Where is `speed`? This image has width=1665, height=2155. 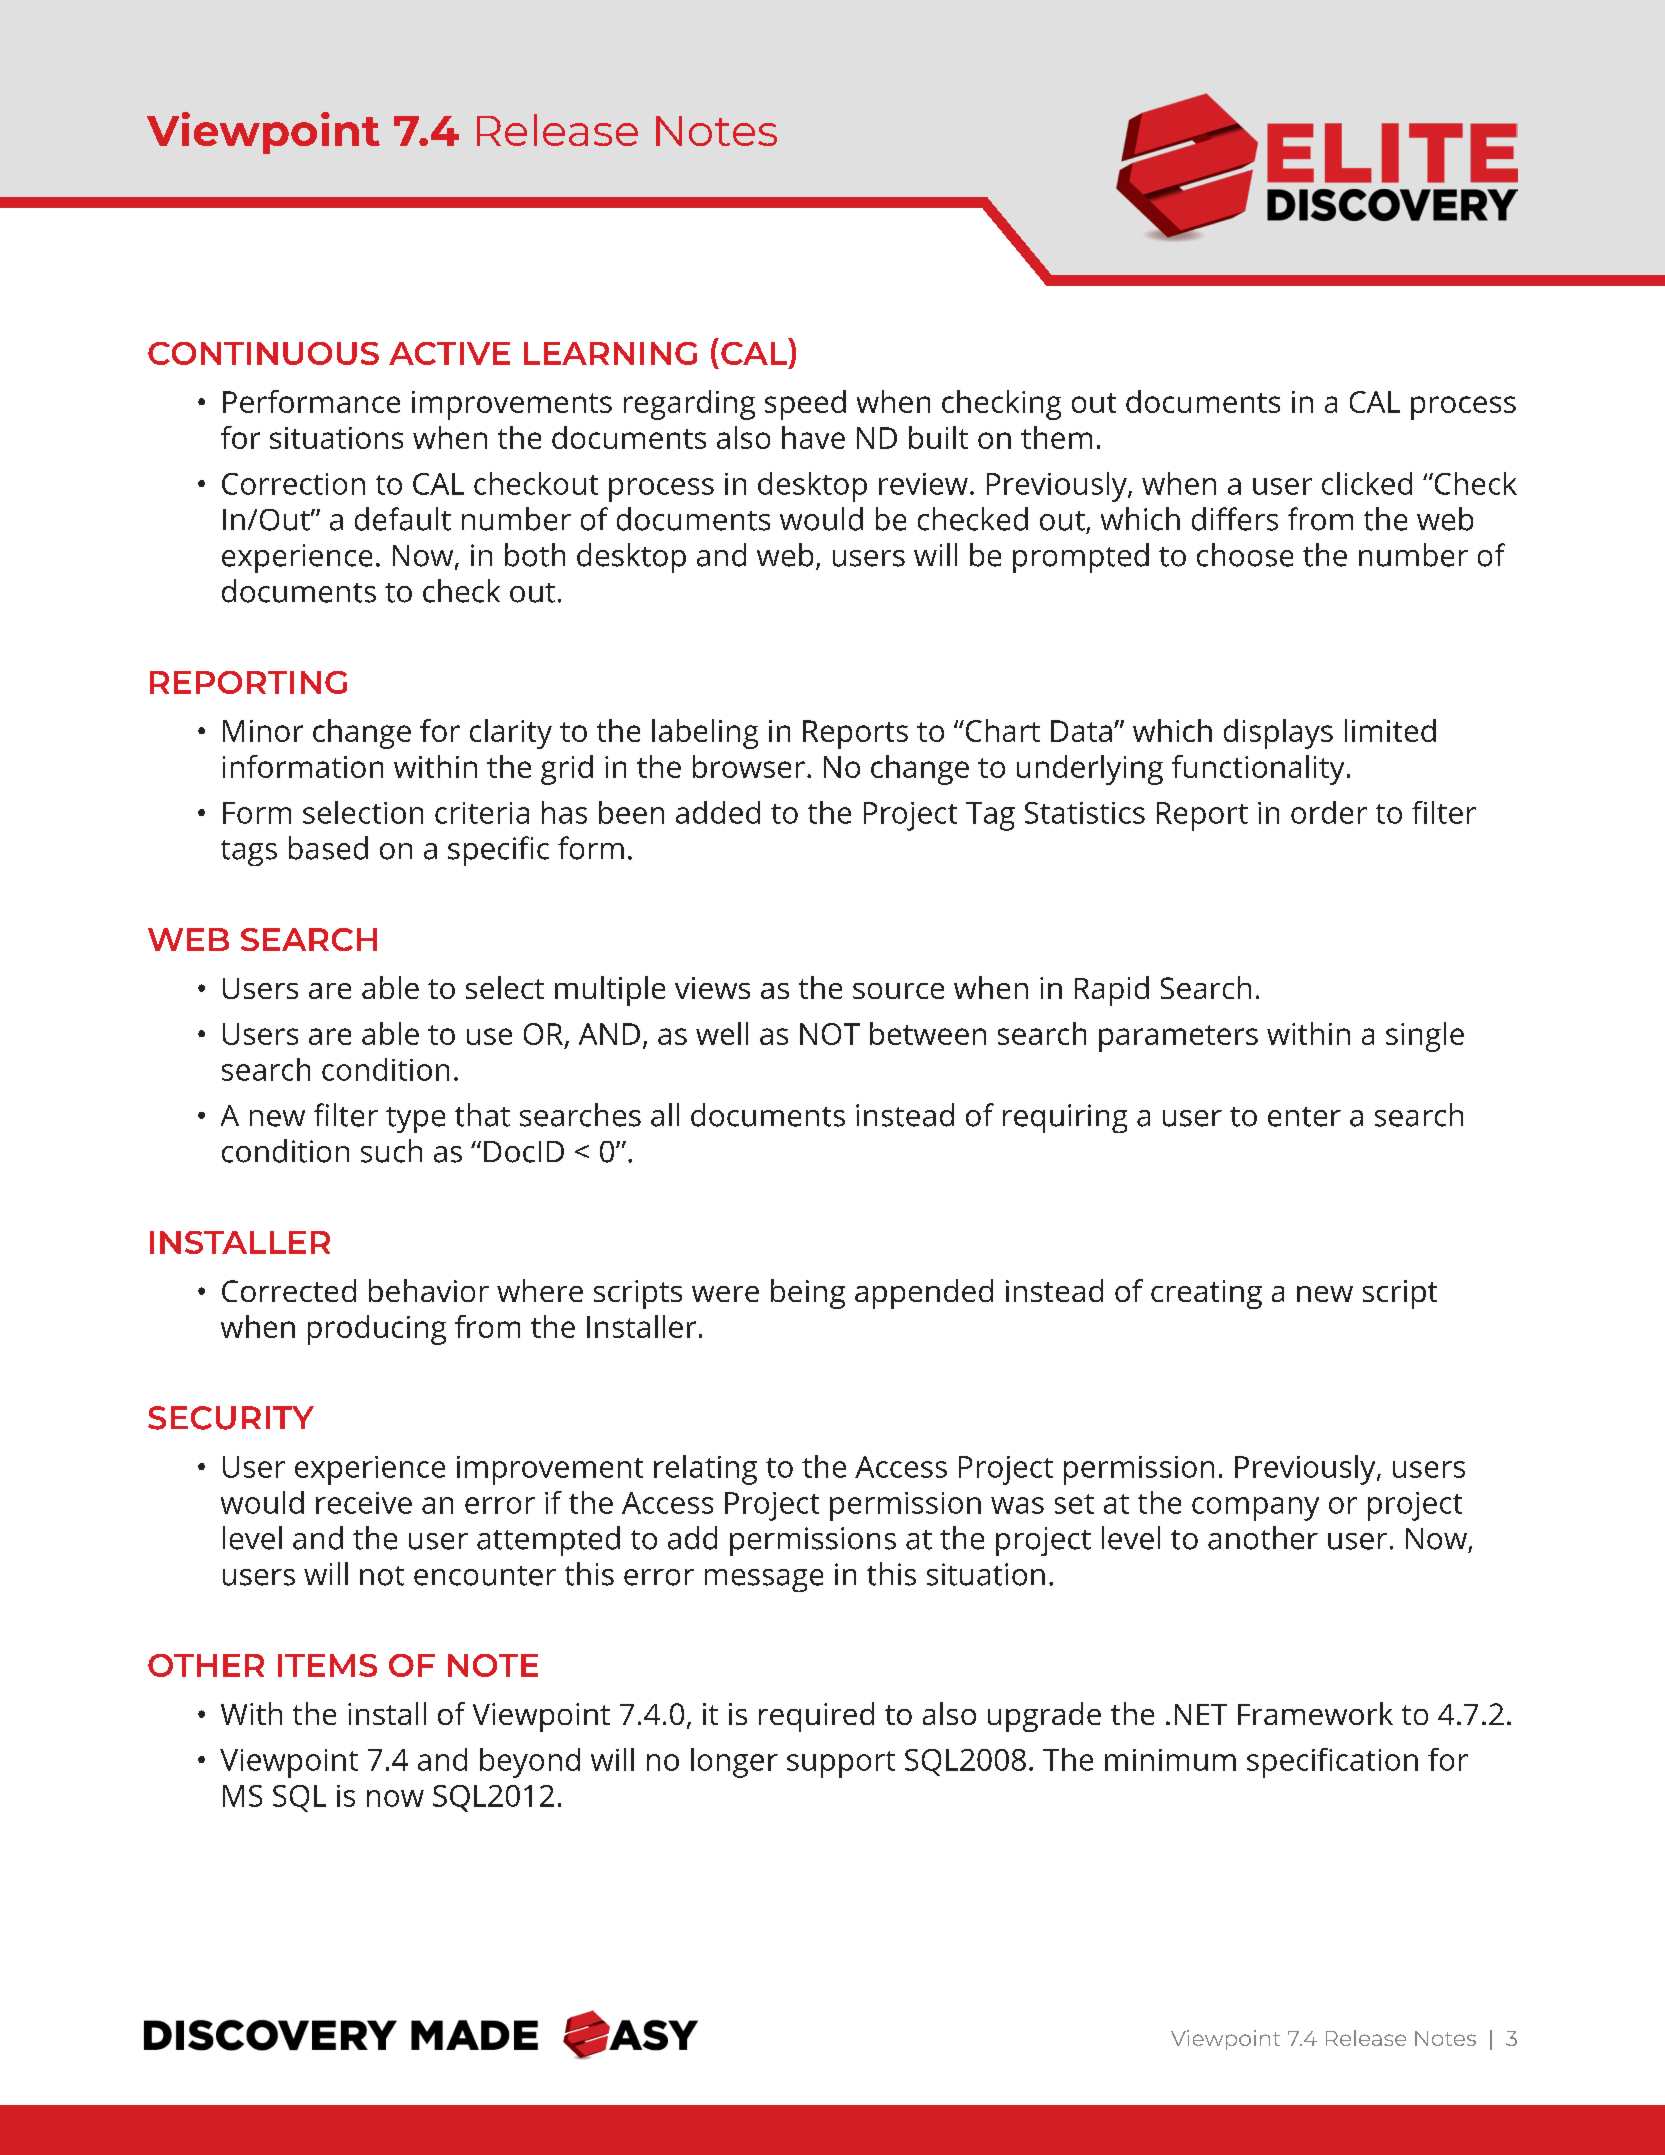
speed is located at coordinates (805, 405).
